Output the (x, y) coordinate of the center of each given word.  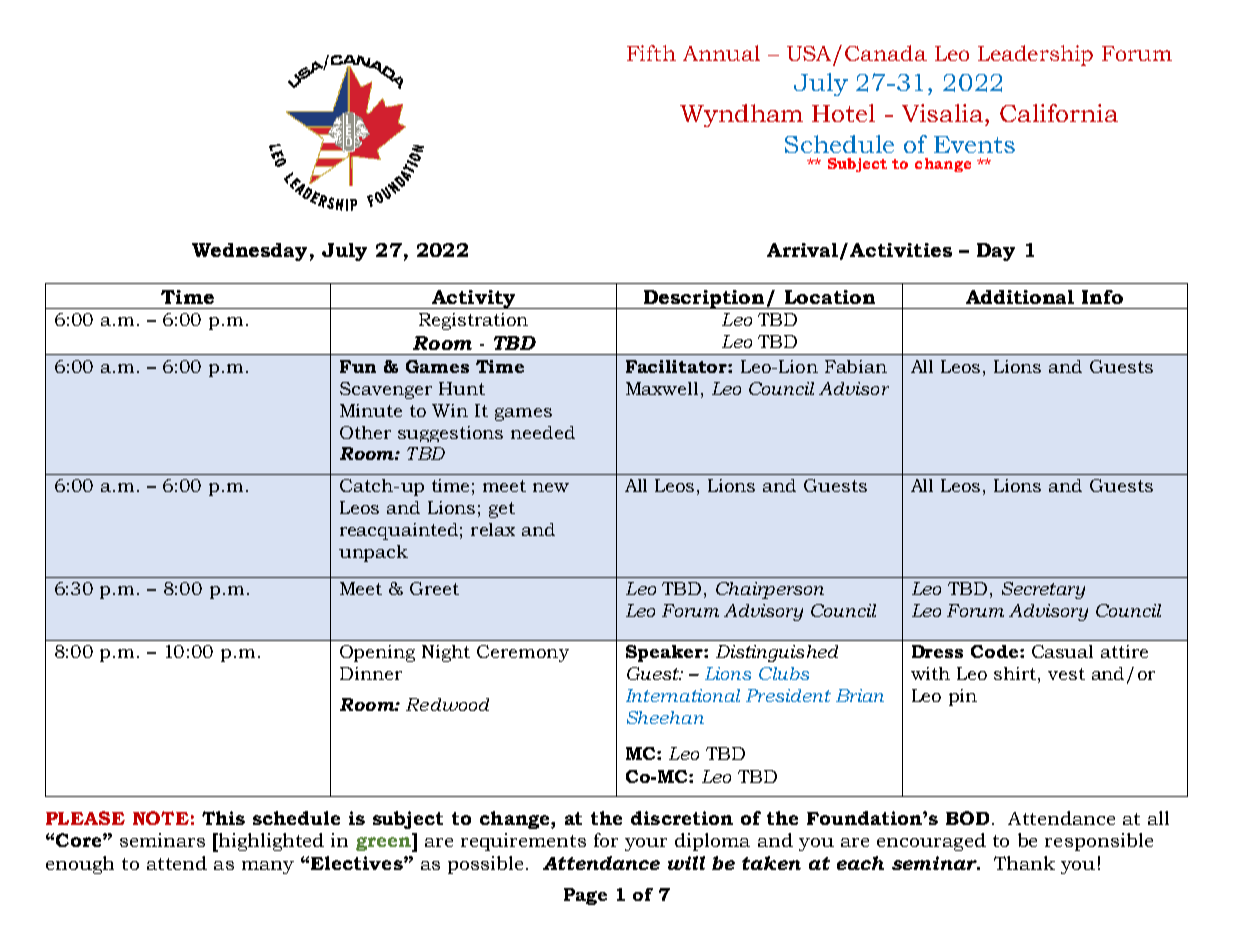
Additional (1020, 297)
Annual (721, 53)
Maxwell (662, 388)
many (268, 867)
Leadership (1035, 55)
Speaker (665, 653)
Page (585, 896)
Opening (377, 653)
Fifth (651, 53)
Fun (358, 366)
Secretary (1043, 590)
